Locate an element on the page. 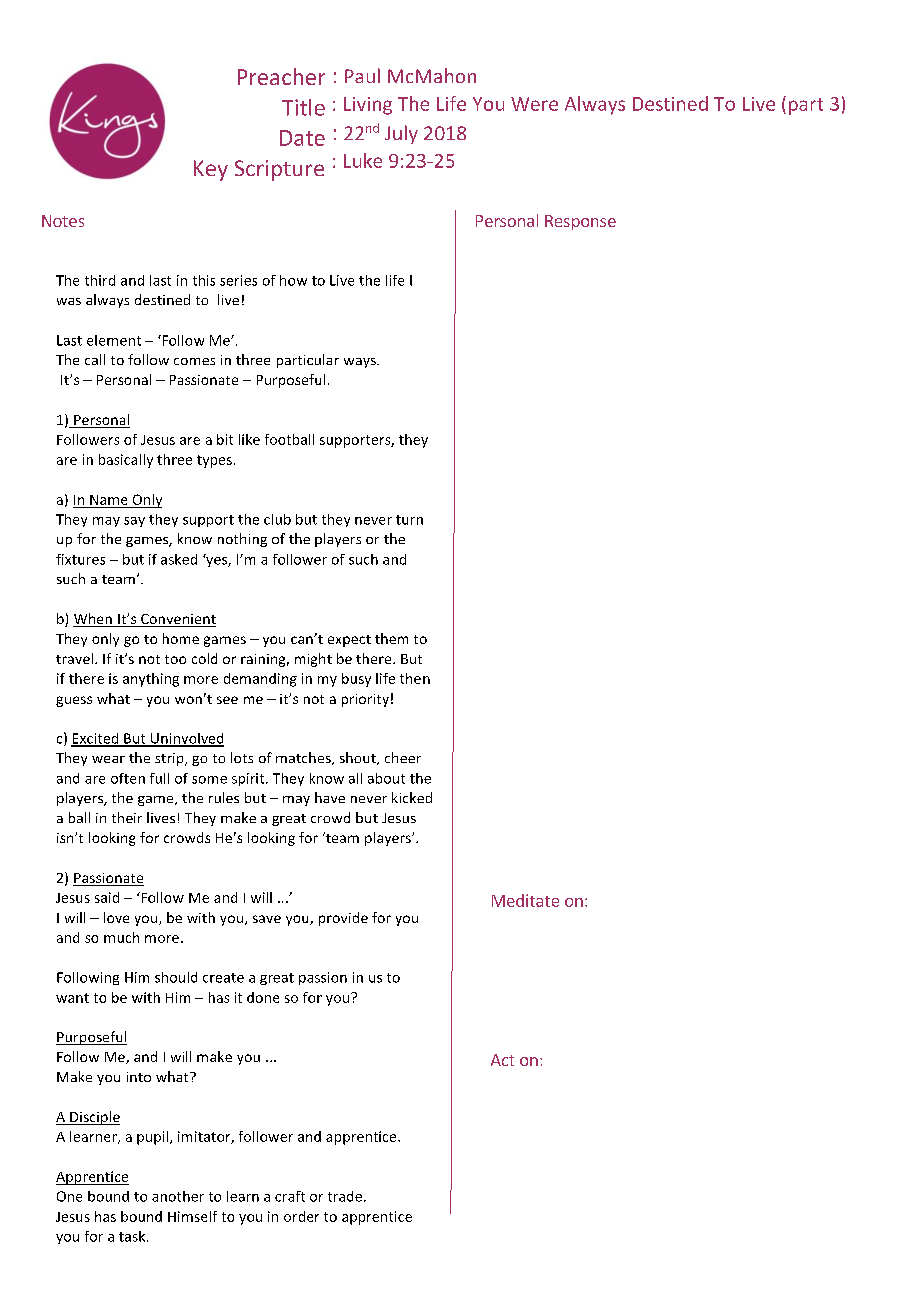  their is located at coordinates (127, 817).
